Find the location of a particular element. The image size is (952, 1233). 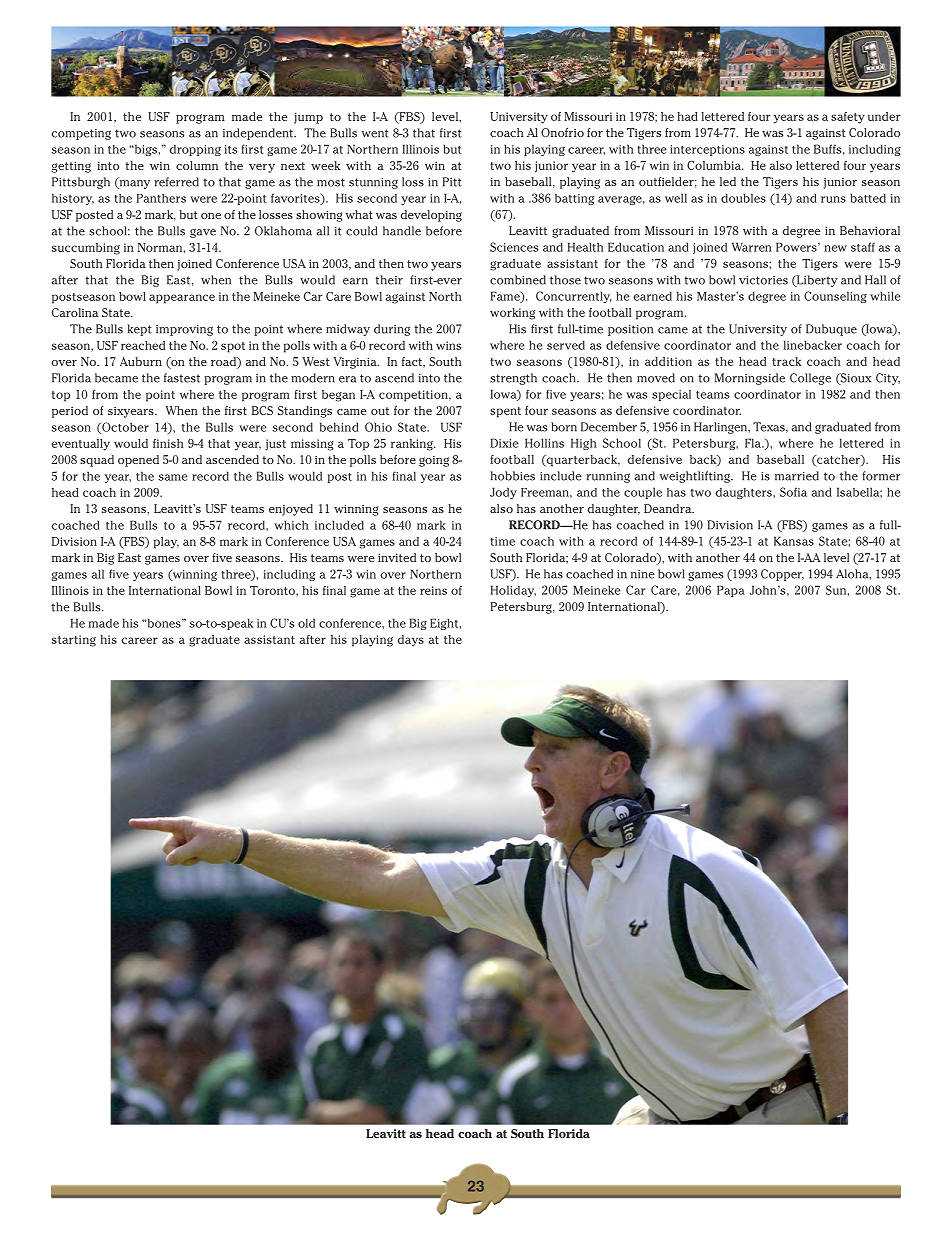

safety is located at coordinates (848, 118).
